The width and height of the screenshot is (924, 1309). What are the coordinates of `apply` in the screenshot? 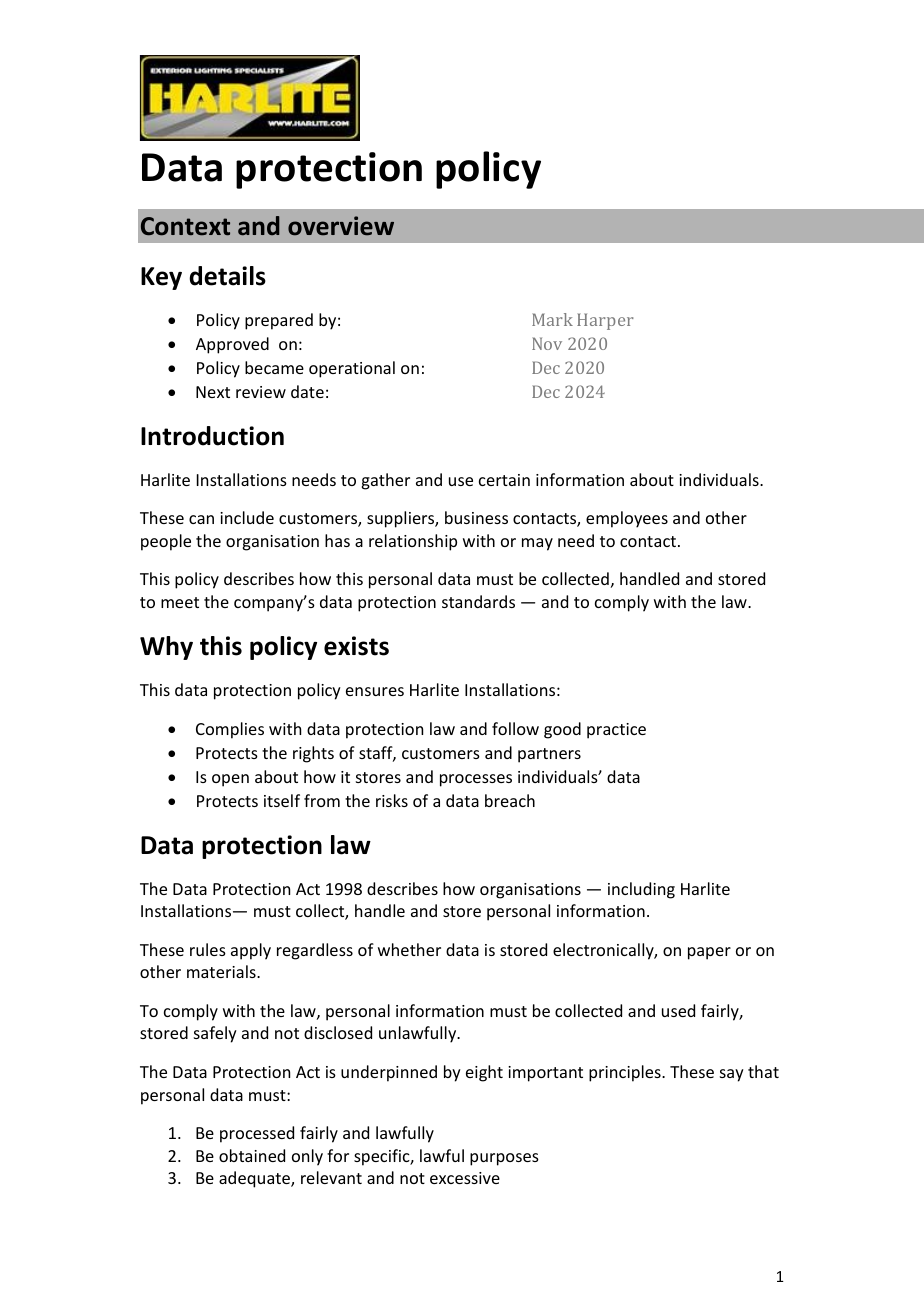 It's located at (251, 951).
